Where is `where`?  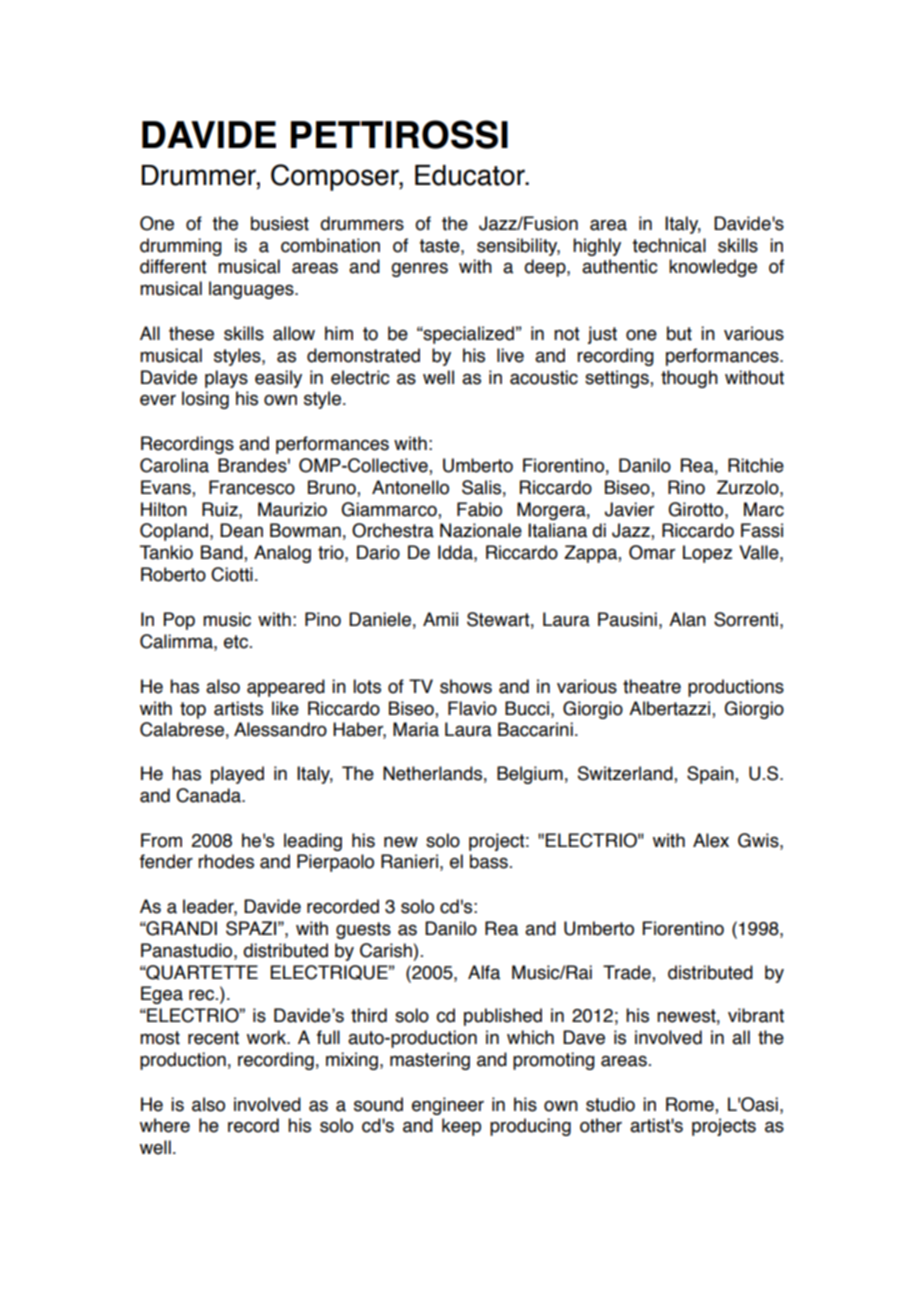 where is located at coordinates (165, 1125).
